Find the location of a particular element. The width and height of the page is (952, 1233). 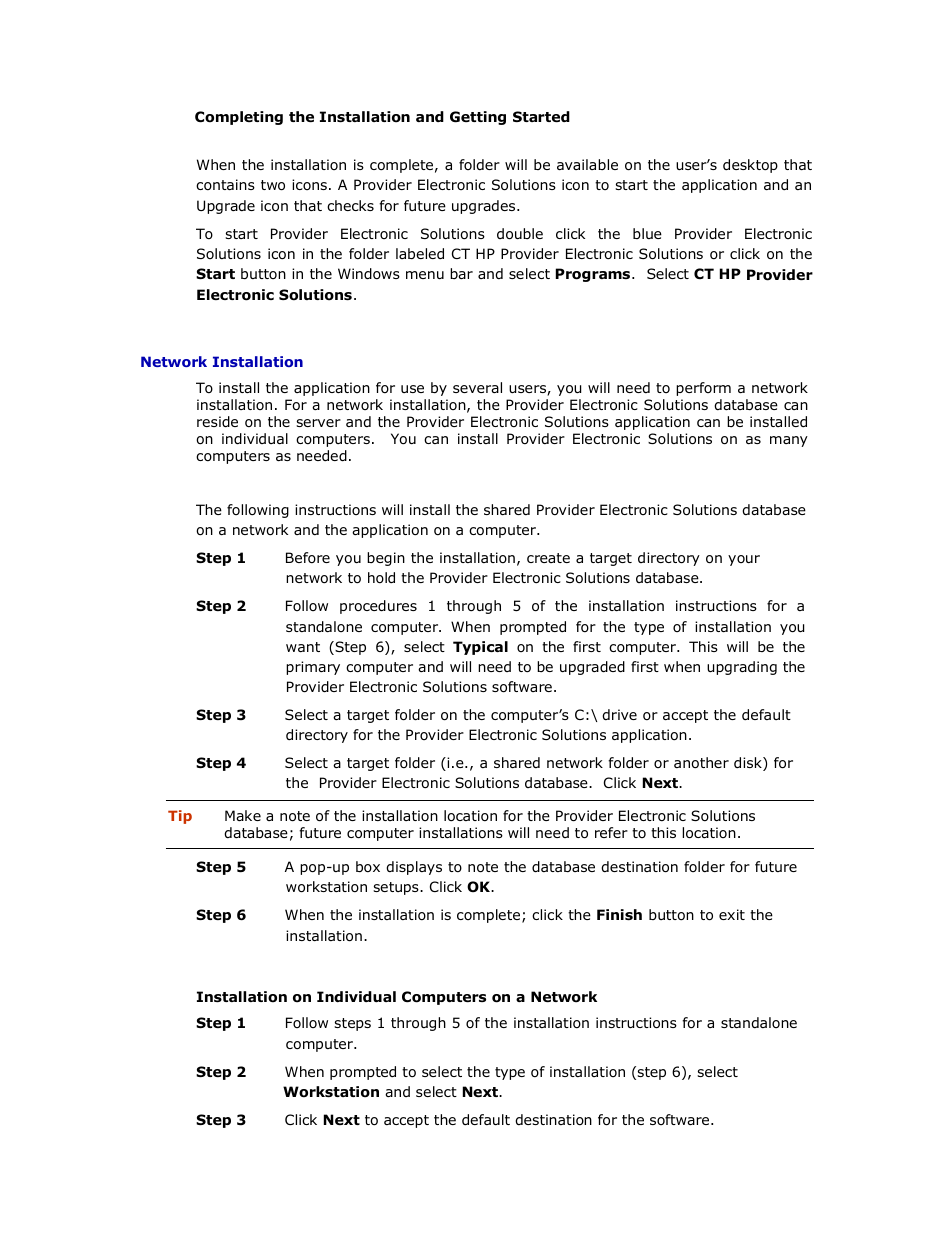

Completing is located at coordinates (239, 118).
